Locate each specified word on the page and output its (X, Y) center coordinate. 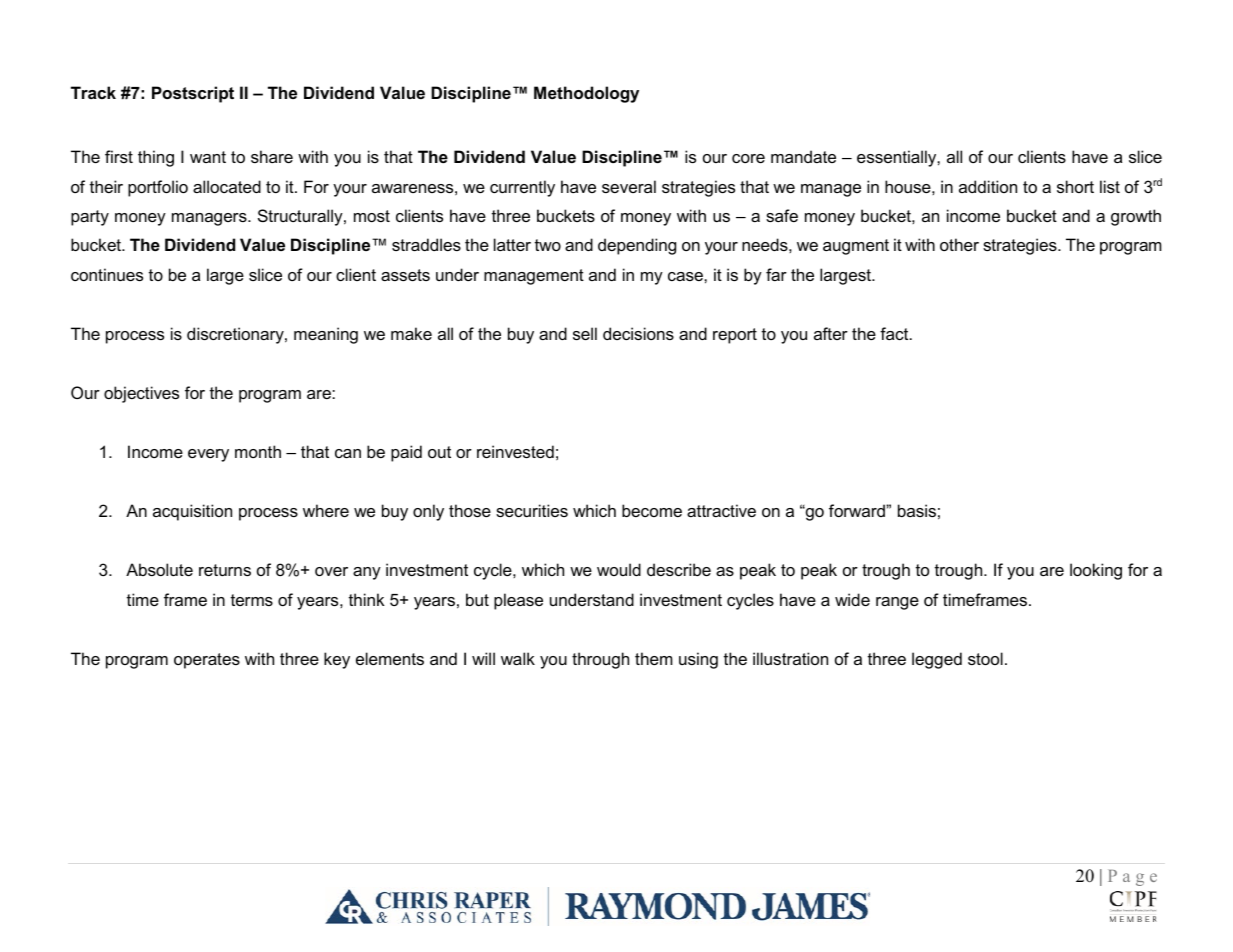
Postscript (193, 94)
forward (858, 510)
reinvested (515, 451)
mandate (803, 156)
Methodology (586, 94)
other (959, 244)
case (686, 276)
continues (107, 274)
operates (207, 661)
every (208, 455)
